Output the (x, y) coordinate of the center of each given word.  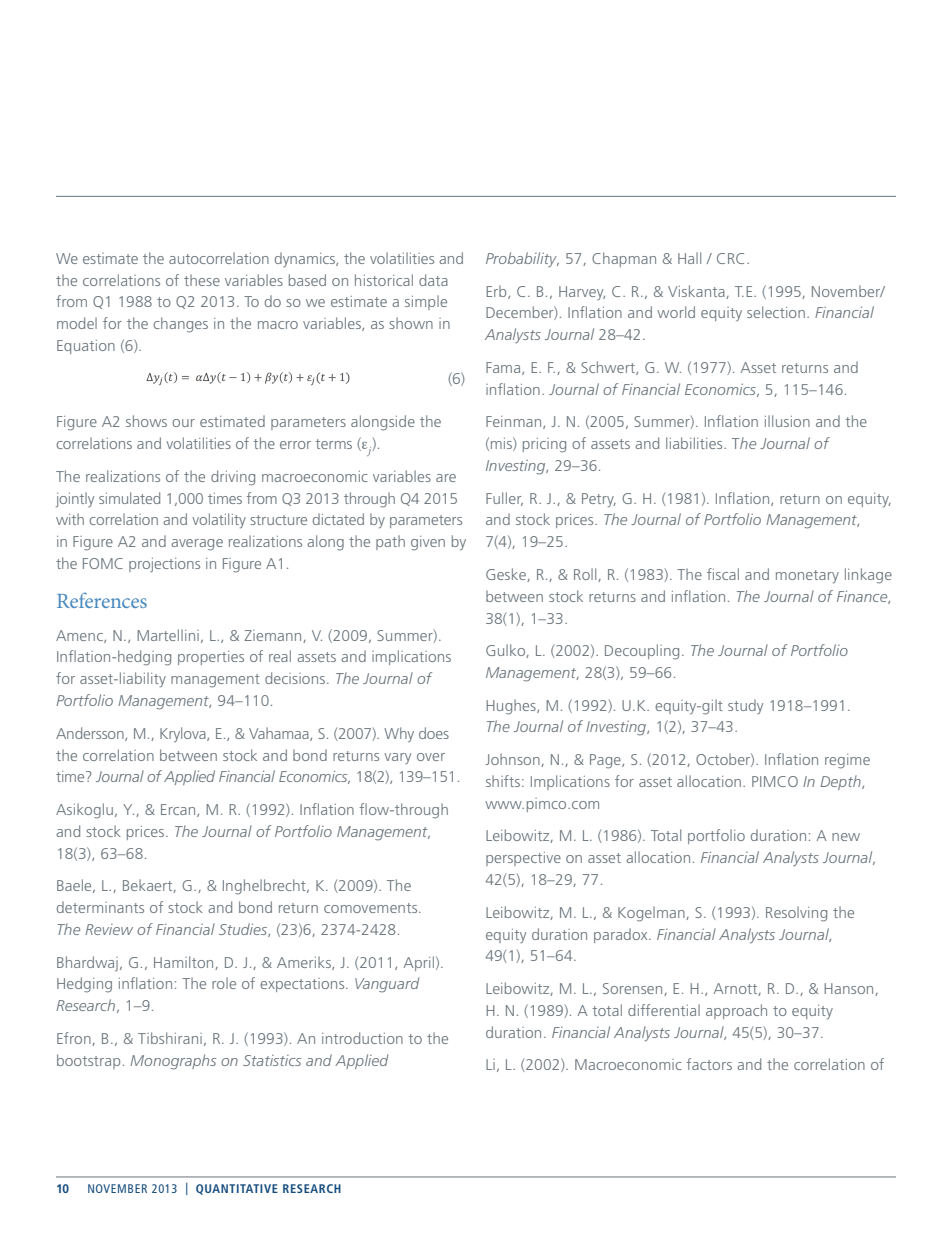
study (745, 706)
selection (776, 312)
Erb (497, 292)
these (202, 280)
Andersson (91, 734)
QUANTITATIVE (237, 1189)
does (434, 733)
